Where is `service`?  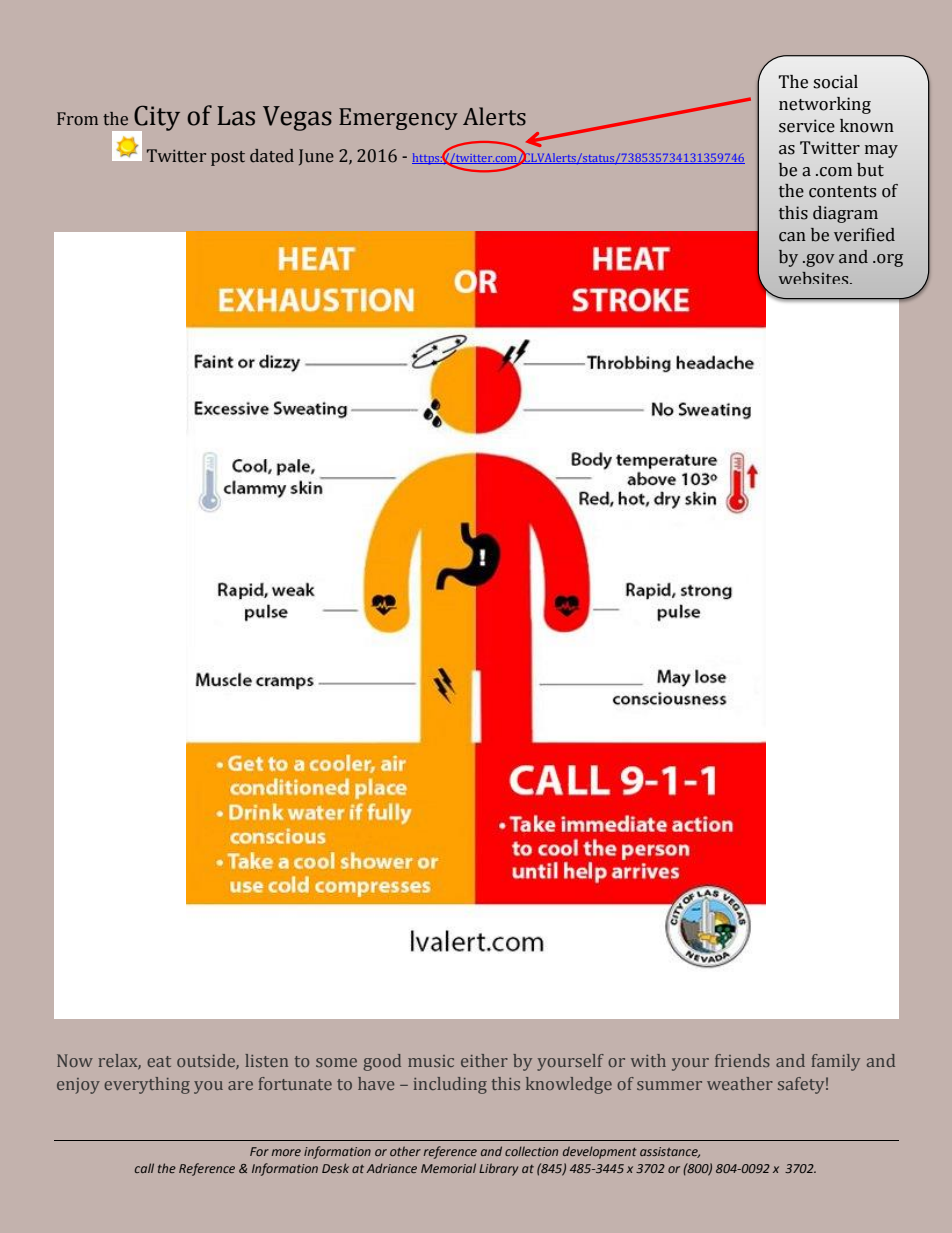 service is located at coordinates (807, 126).
